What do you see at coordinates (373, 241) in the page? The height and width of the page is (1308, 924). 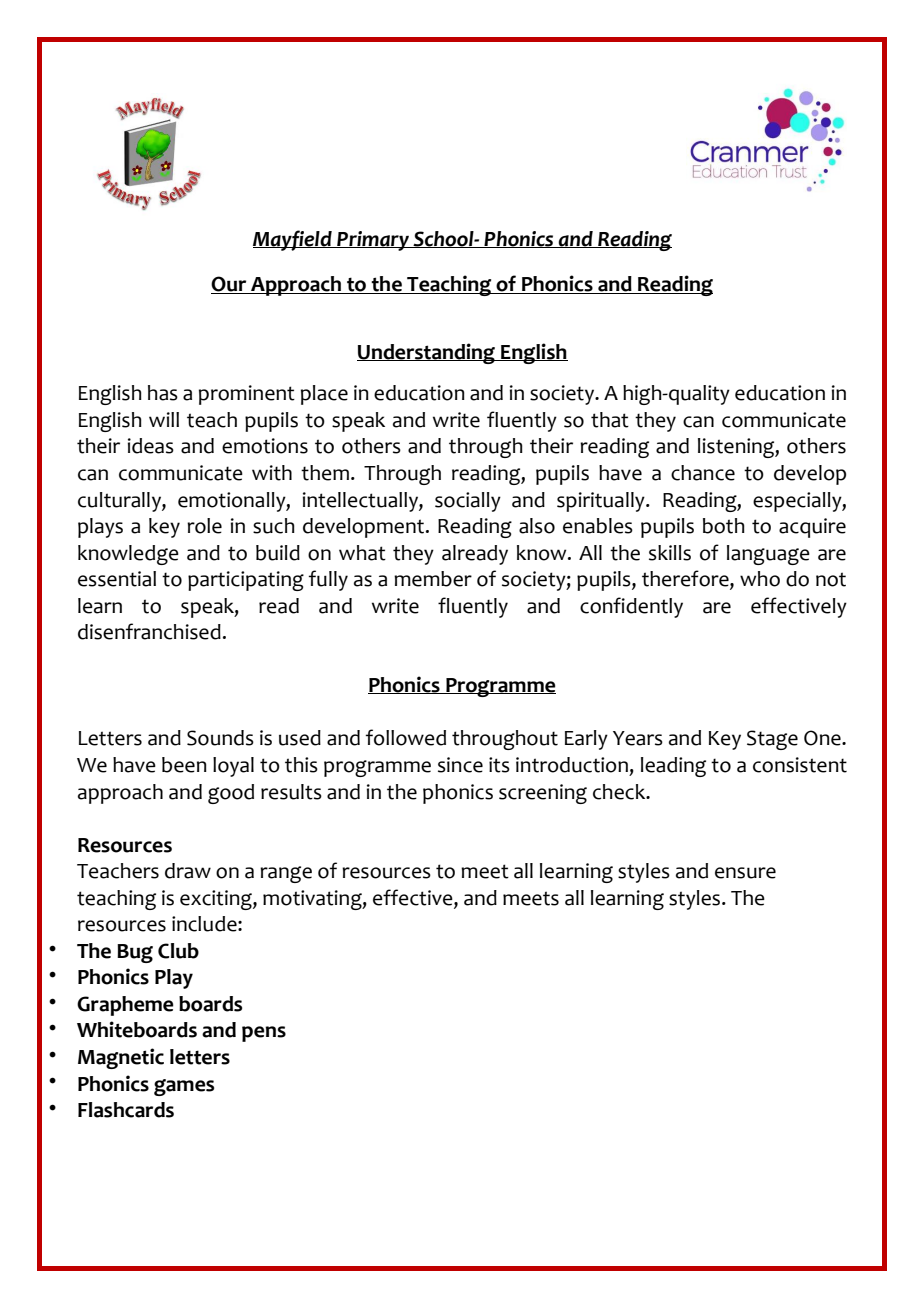 I see `Primary` at bounding box center [373, 241].
